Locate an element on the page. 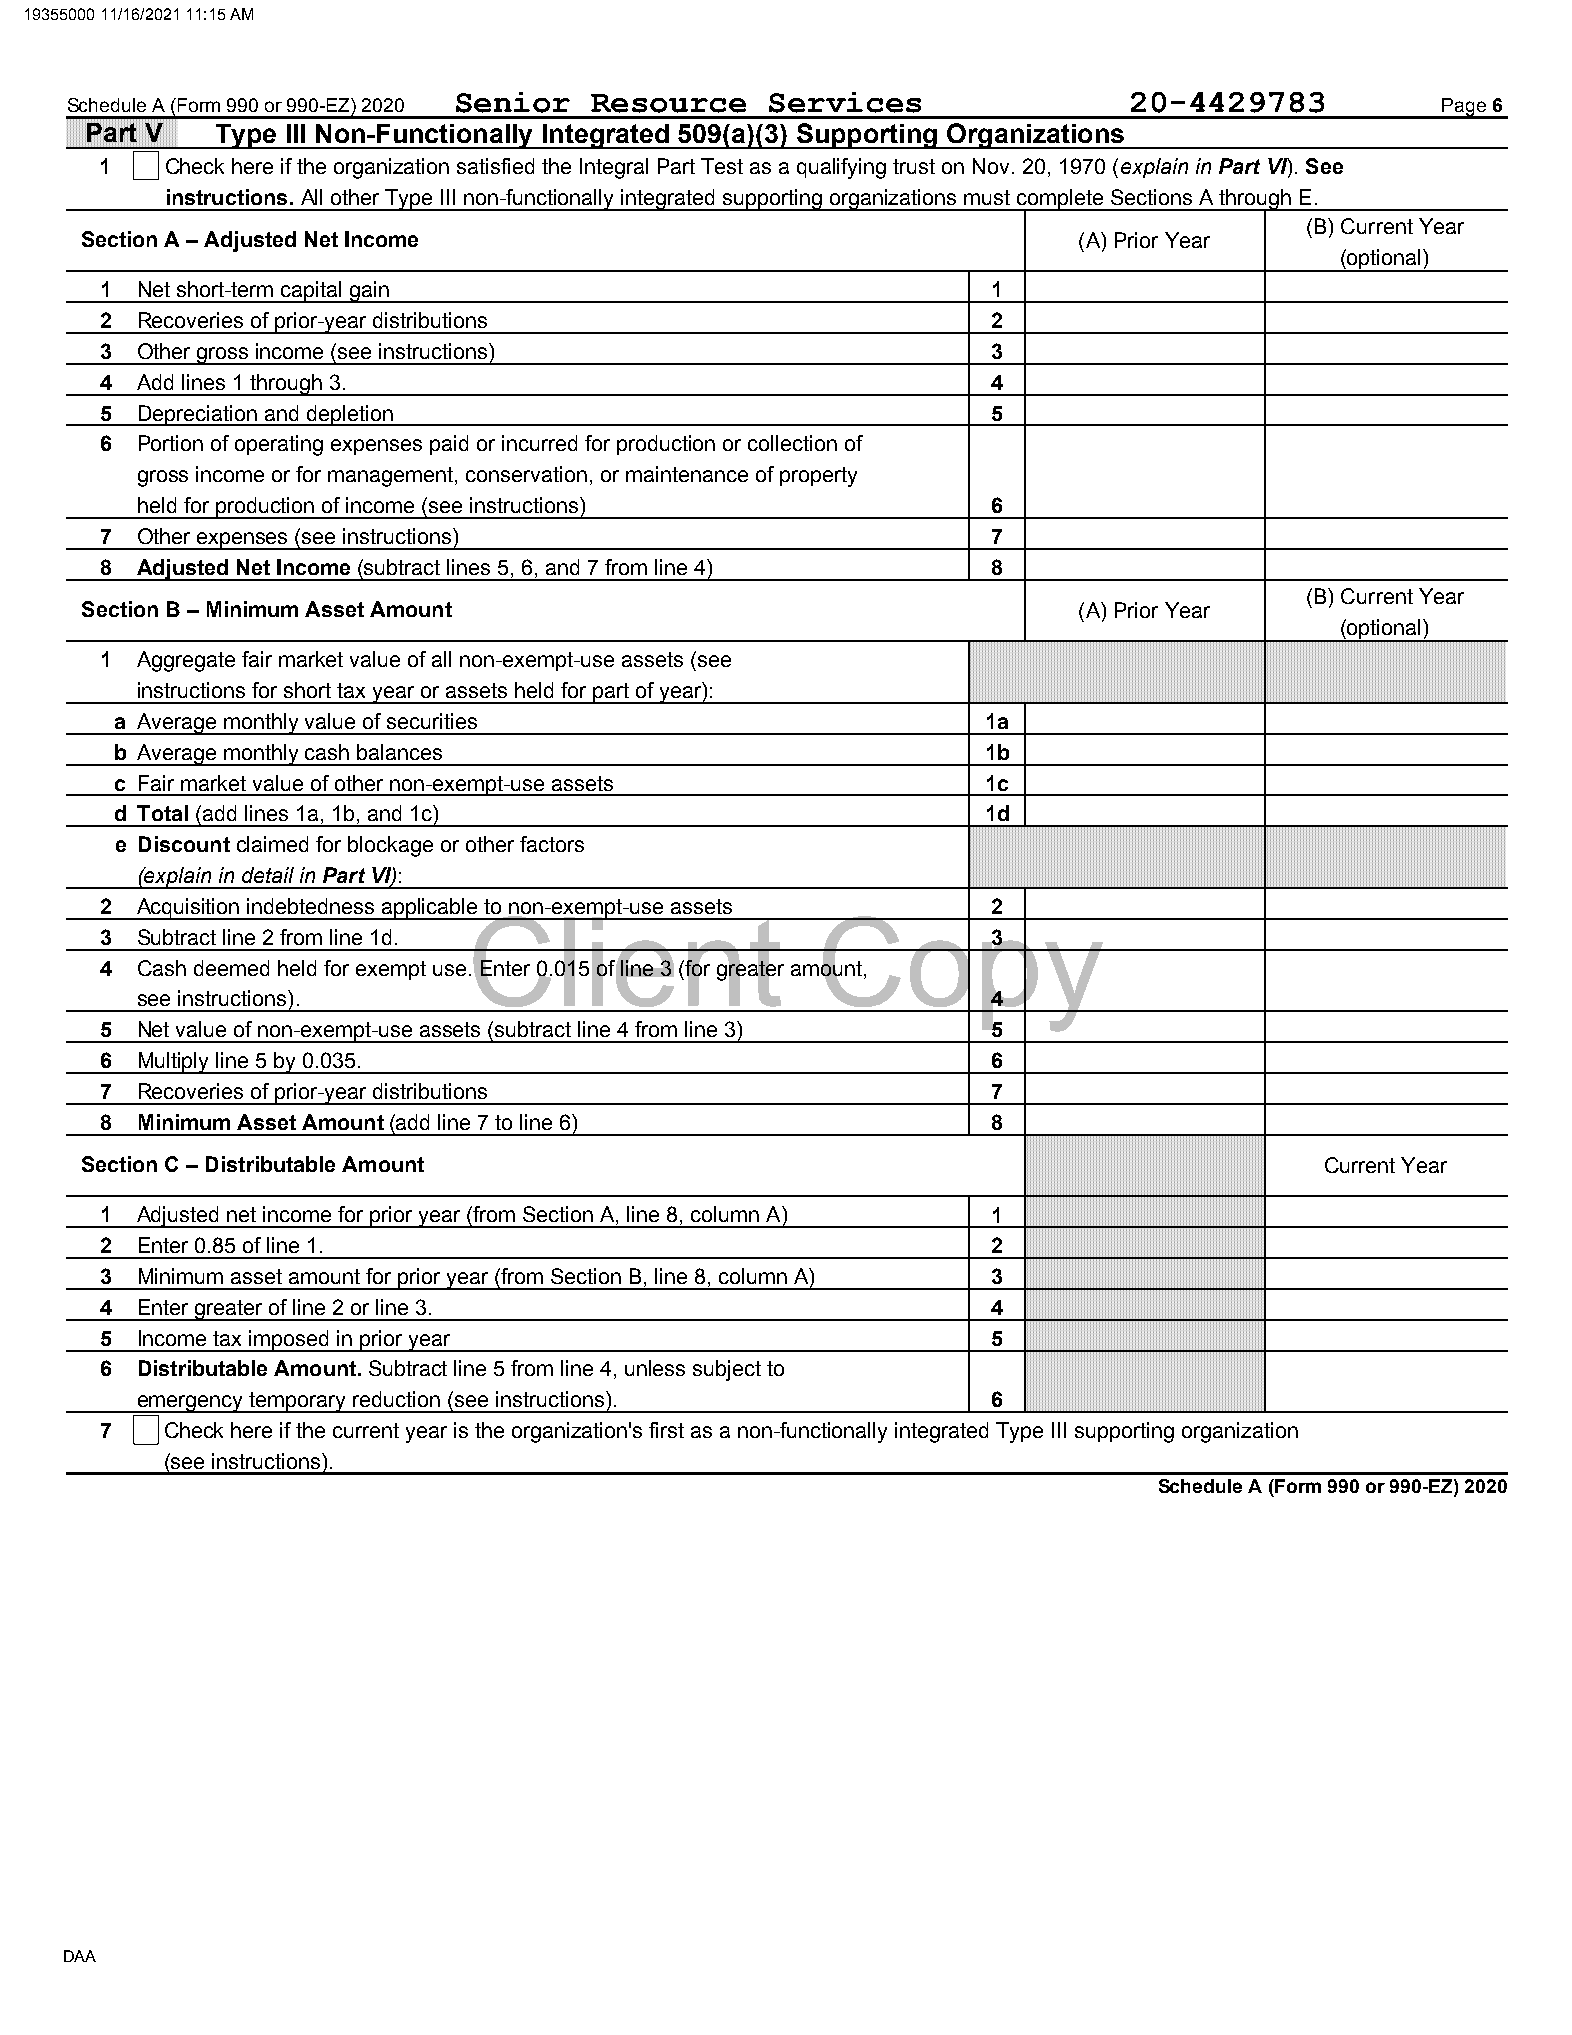 The image size is (1572, 2035). first is located at coordinates (666, 1430).
